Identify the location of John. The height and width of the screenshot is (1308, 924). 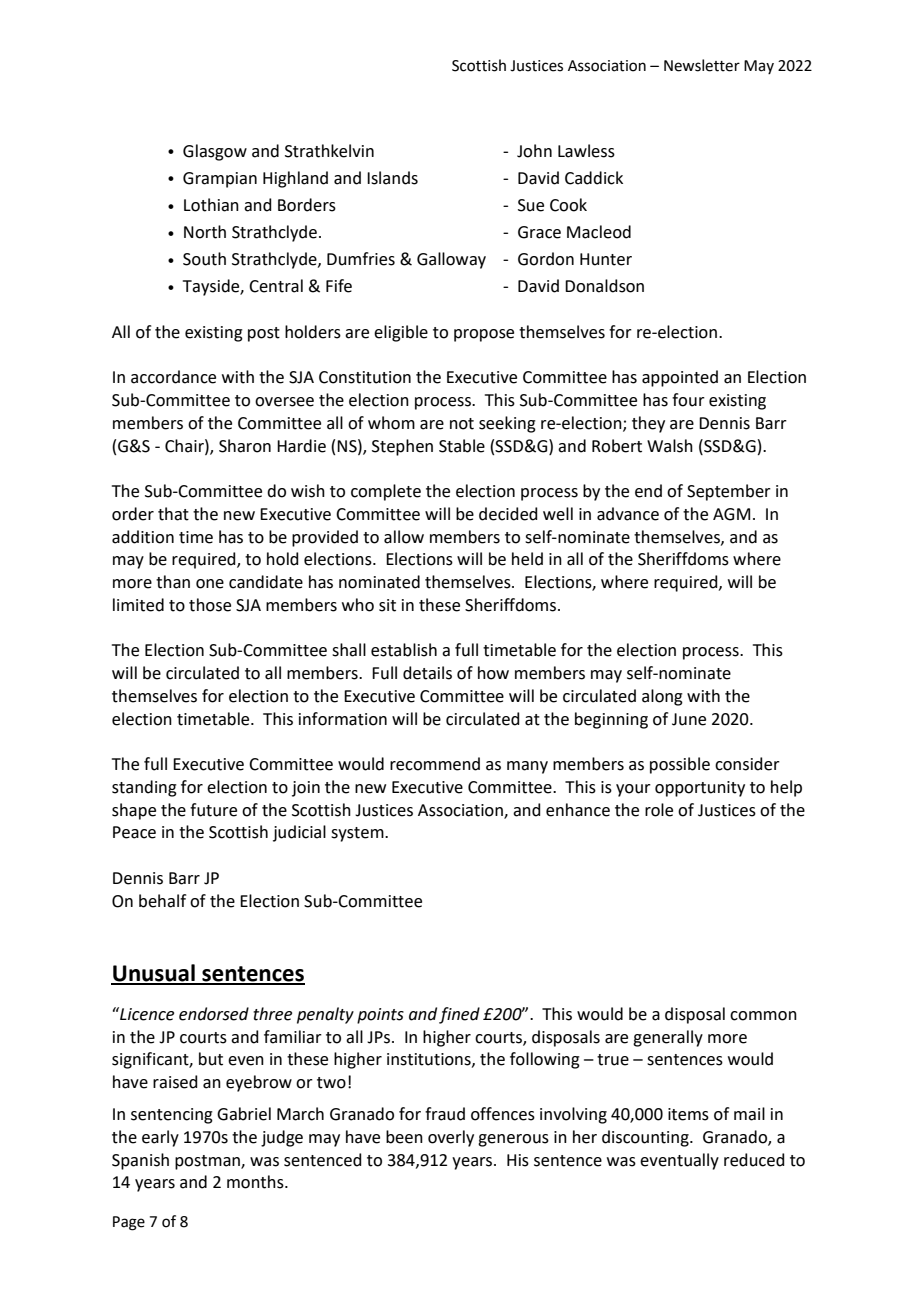
(534, 151).
